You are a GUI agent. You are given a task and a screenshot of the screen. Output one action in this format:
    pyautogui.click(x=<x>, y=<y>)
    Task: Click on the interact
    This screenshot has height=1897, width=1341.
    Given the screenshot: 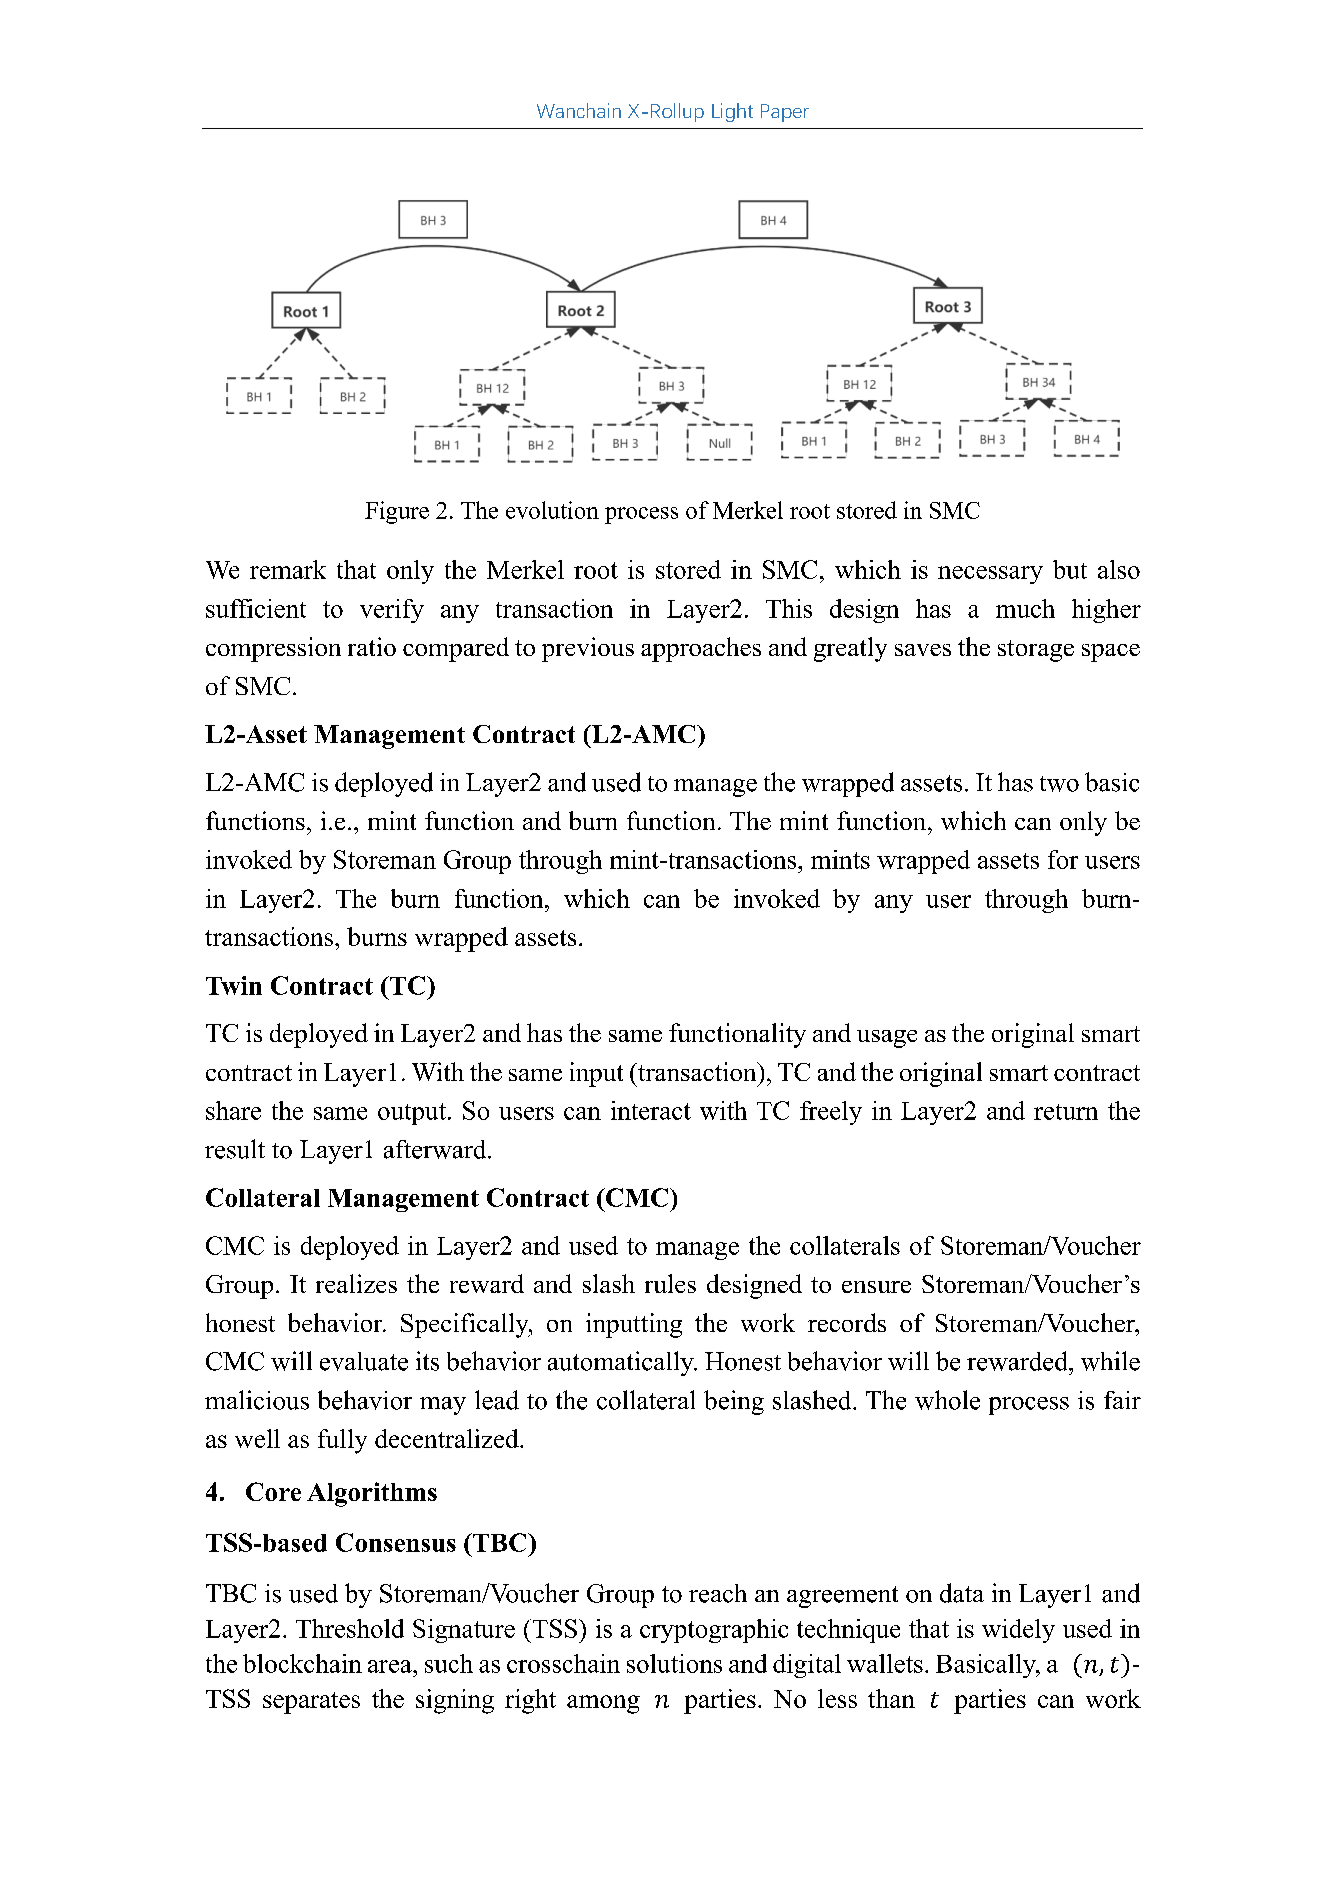 What is the action you would take?
    pyautogui.click(x=651, y=1110)
